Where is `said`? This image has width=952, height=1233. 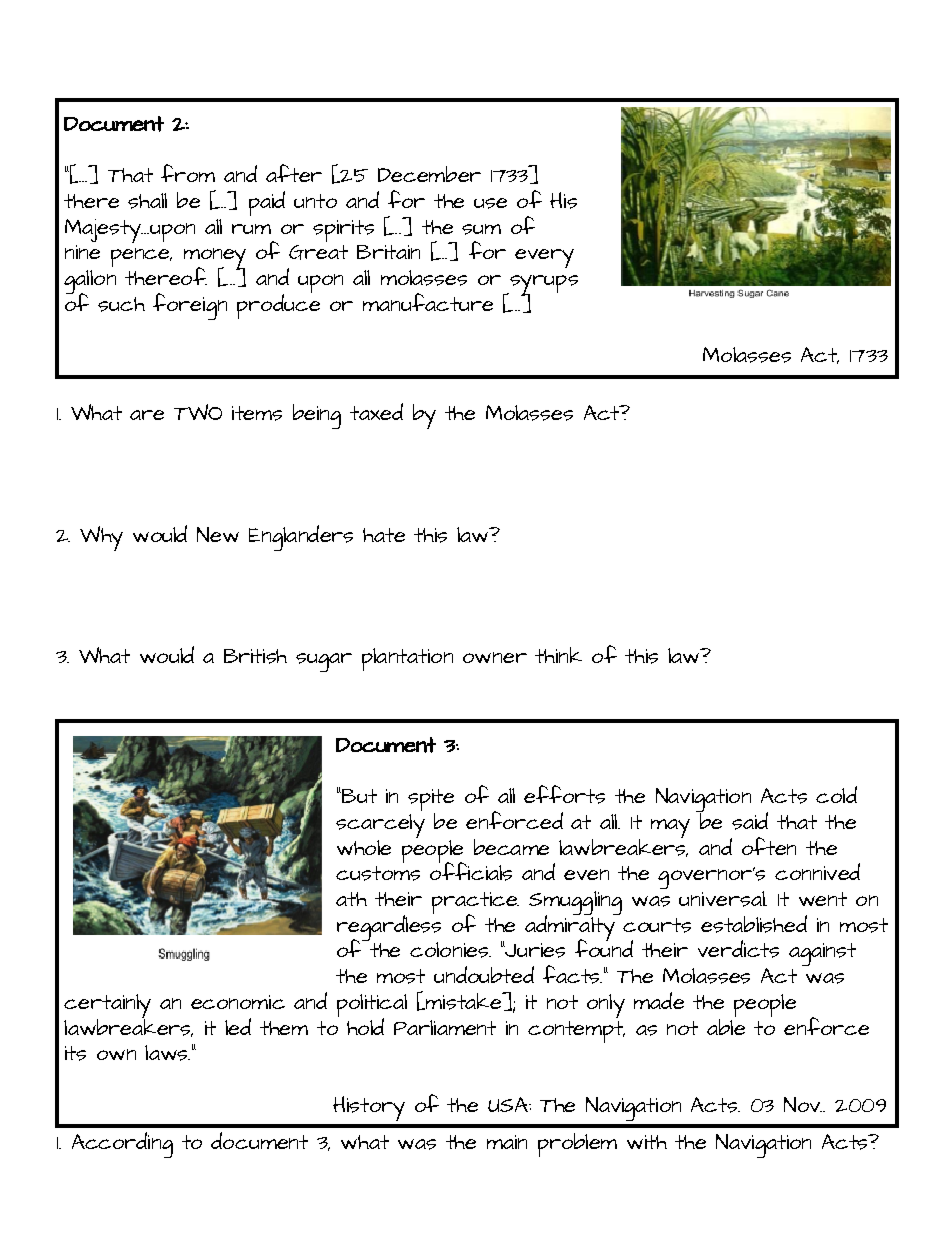 said is located at coordinates (750, 821).
